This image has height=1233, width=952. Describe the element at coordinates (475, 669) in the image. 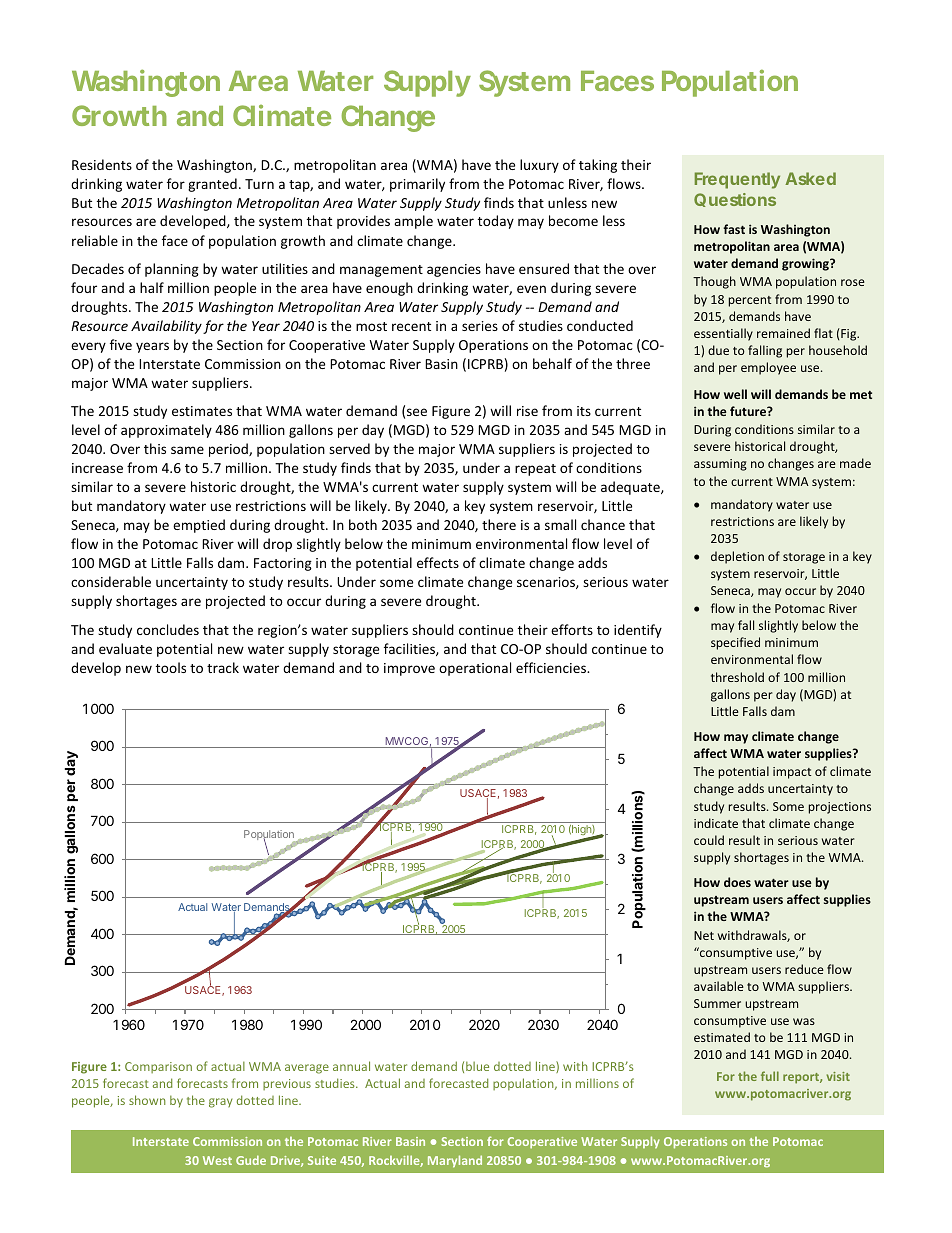

I see `operational` at that location.
